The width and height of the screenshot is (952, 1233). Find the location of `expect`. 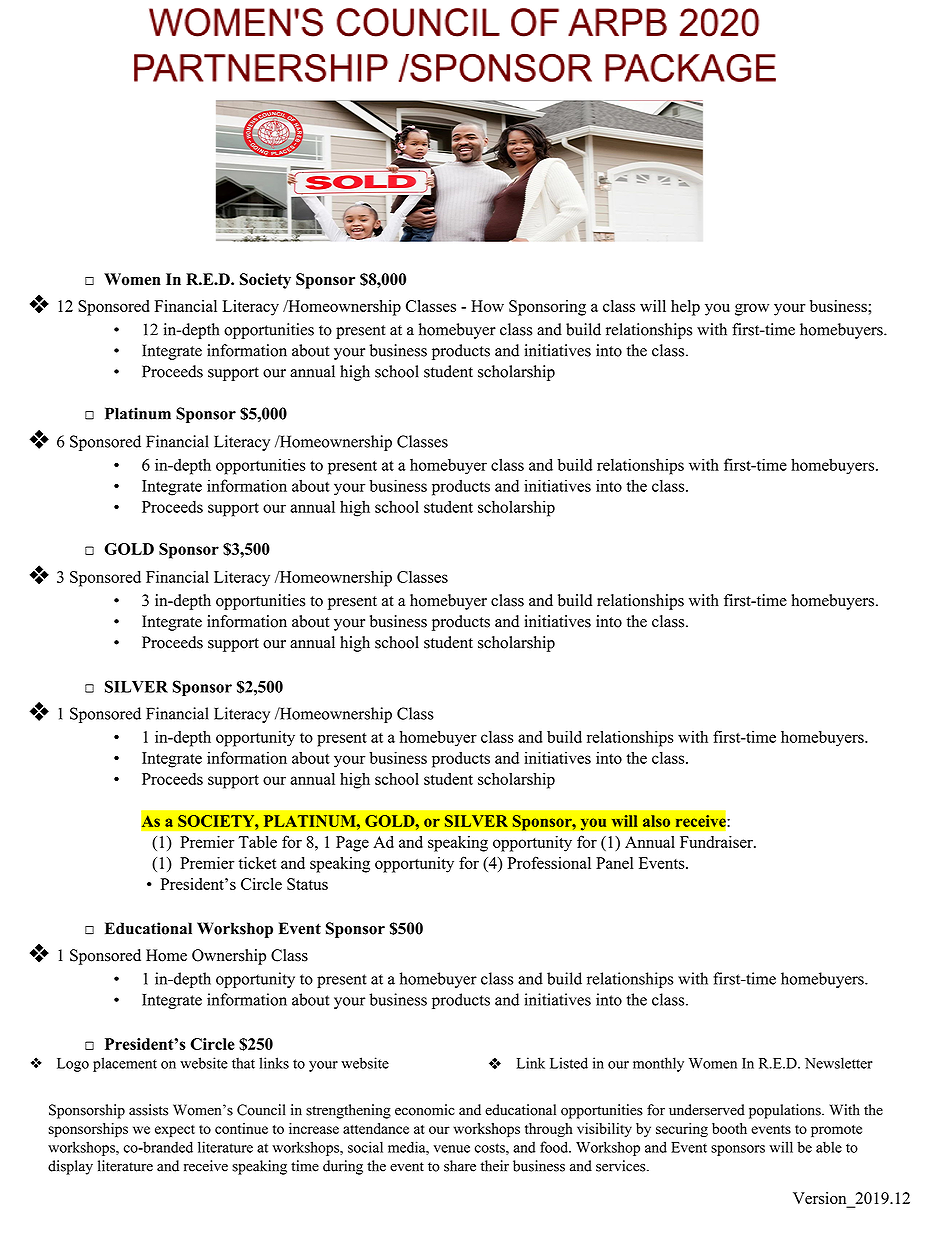

expect is located at coordinates (175, 1131).
